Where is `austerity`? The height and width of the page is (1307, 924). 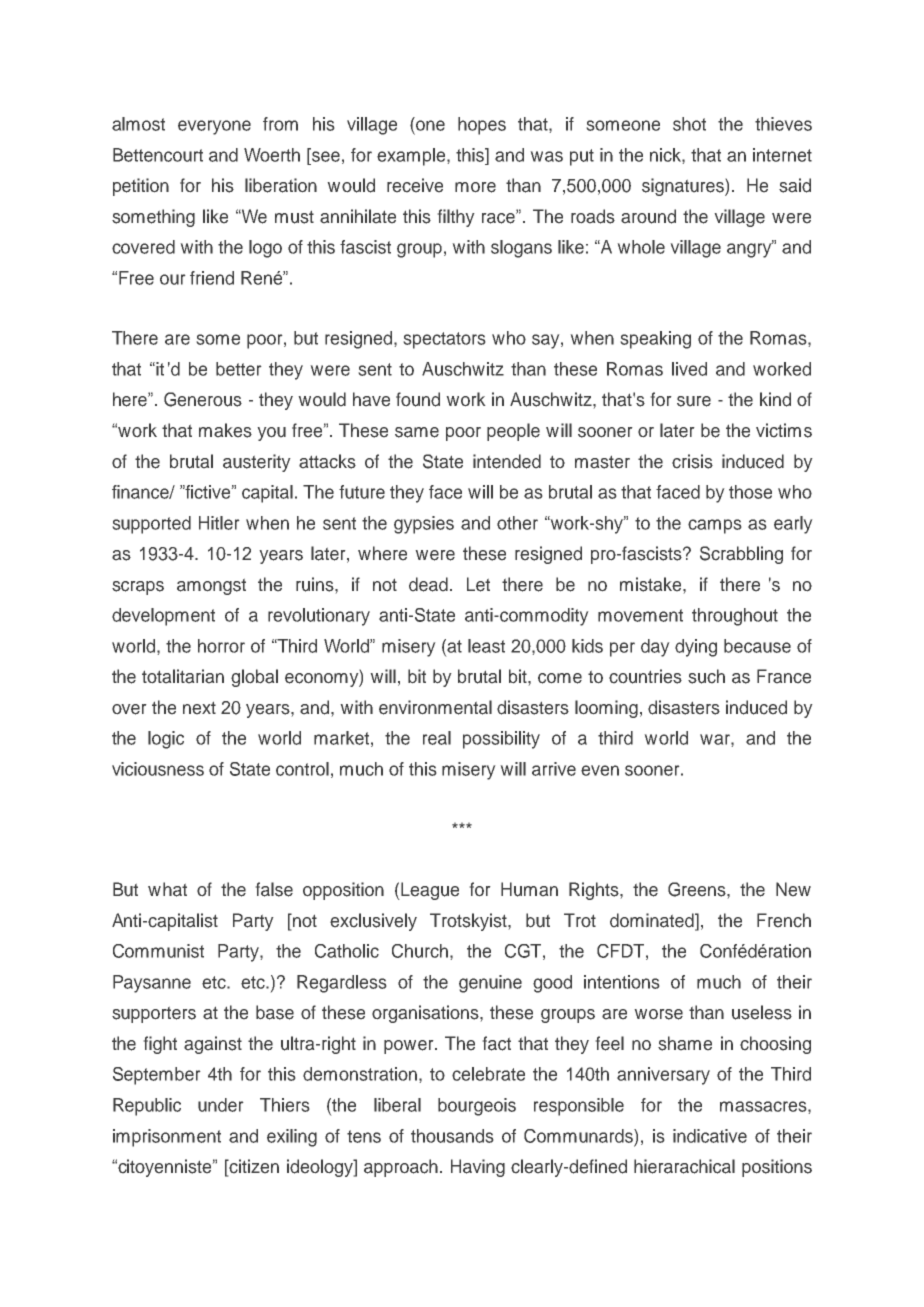 austerity is located at coordinates (257, 463).
